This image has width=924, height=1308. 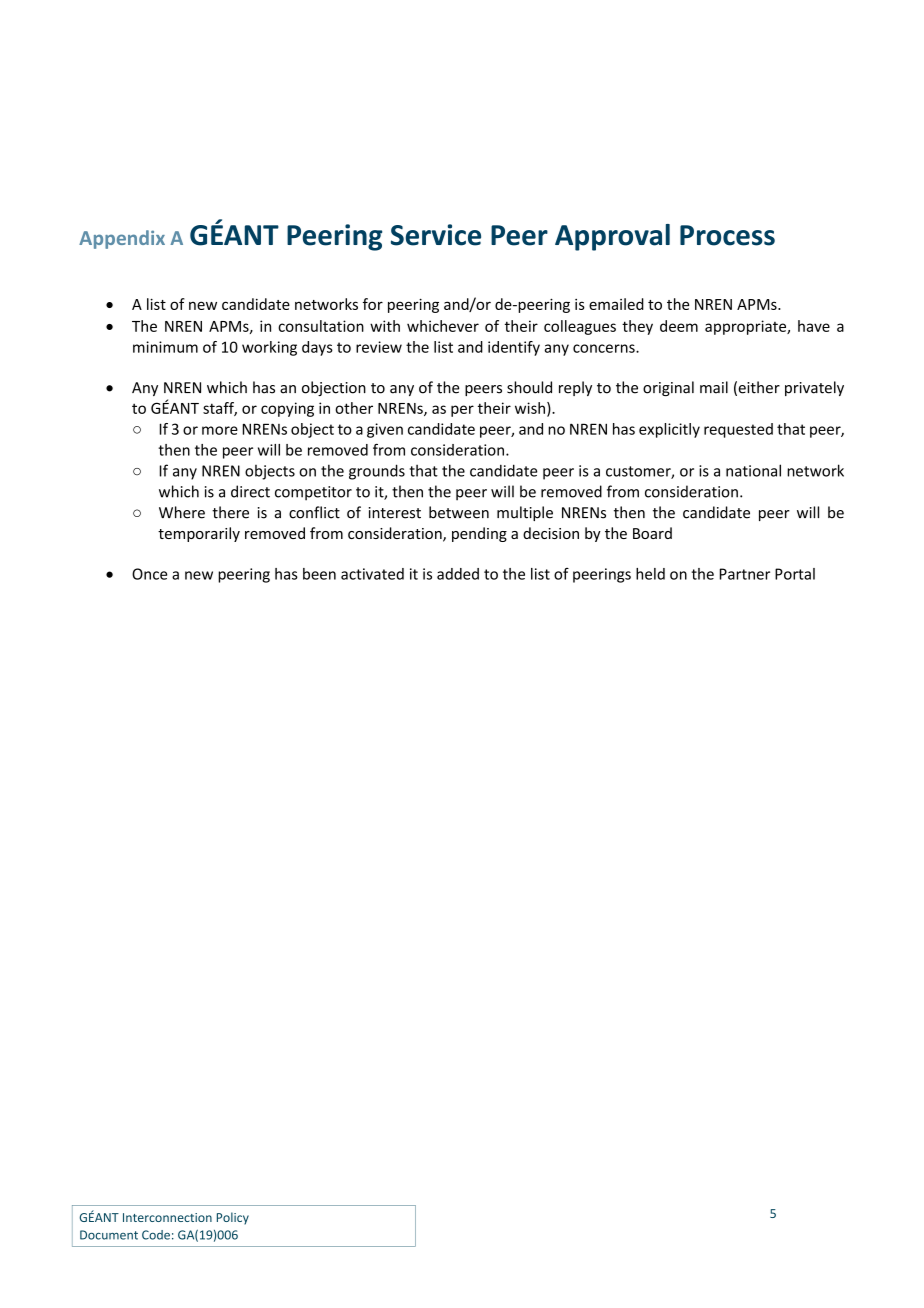 What do you see at coordinates (436, 235) in the image?
I see `Service` at bounding box center [436, 235].
